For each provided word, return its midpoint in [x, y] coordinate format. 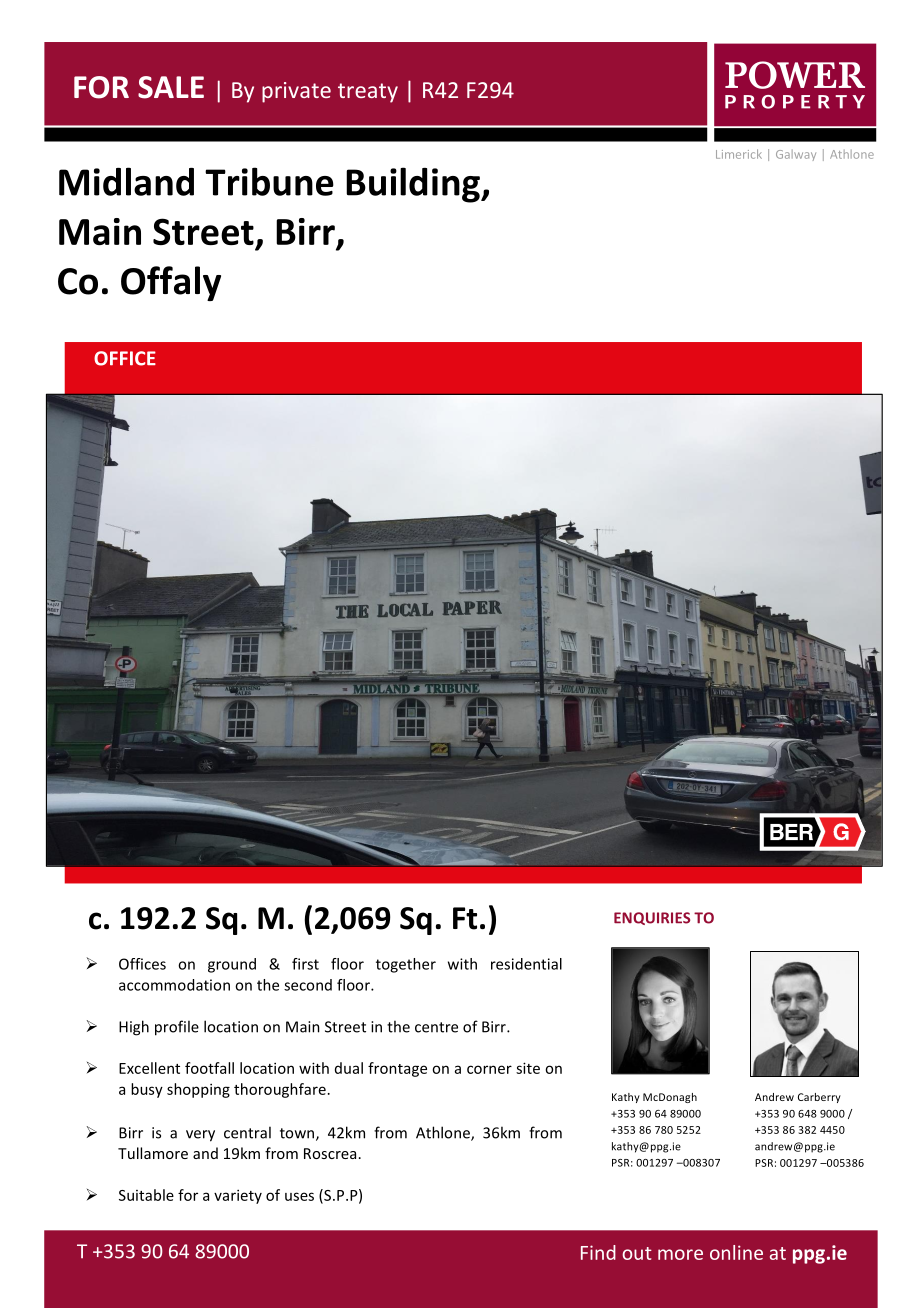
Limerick [739, 154]
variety [238, 1196]
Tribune [269, 181]
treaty [368, 93]
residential [526, 964]
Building [414, 185]
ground [232, 965]
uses [299, 1196]
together [406, 965]
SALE [171, 87]
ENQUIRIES [652, 918]
